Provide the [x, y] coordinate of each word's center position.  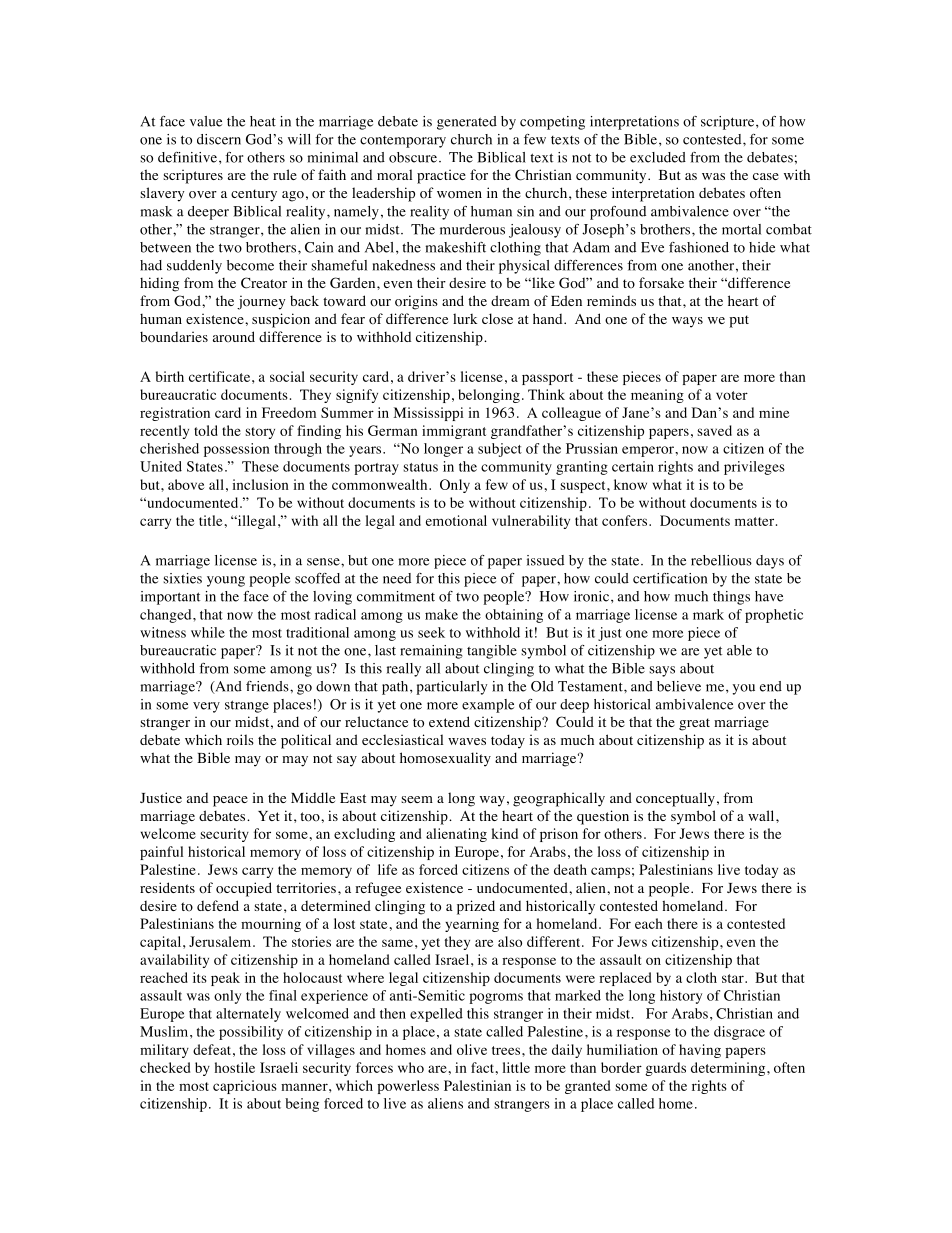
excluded [658, 157]
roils [240, 740]
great [694, 724]
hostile [235, 1067]
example [488, 706]
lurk [465, 318]
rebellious [721, 560]
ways [687, 322]
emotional [456, 520]
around [234, 336]
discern [219, 139]
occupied [244, 889]
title [210, 520]
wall [762, 815]
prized [476, 907]
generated [467, 123]
